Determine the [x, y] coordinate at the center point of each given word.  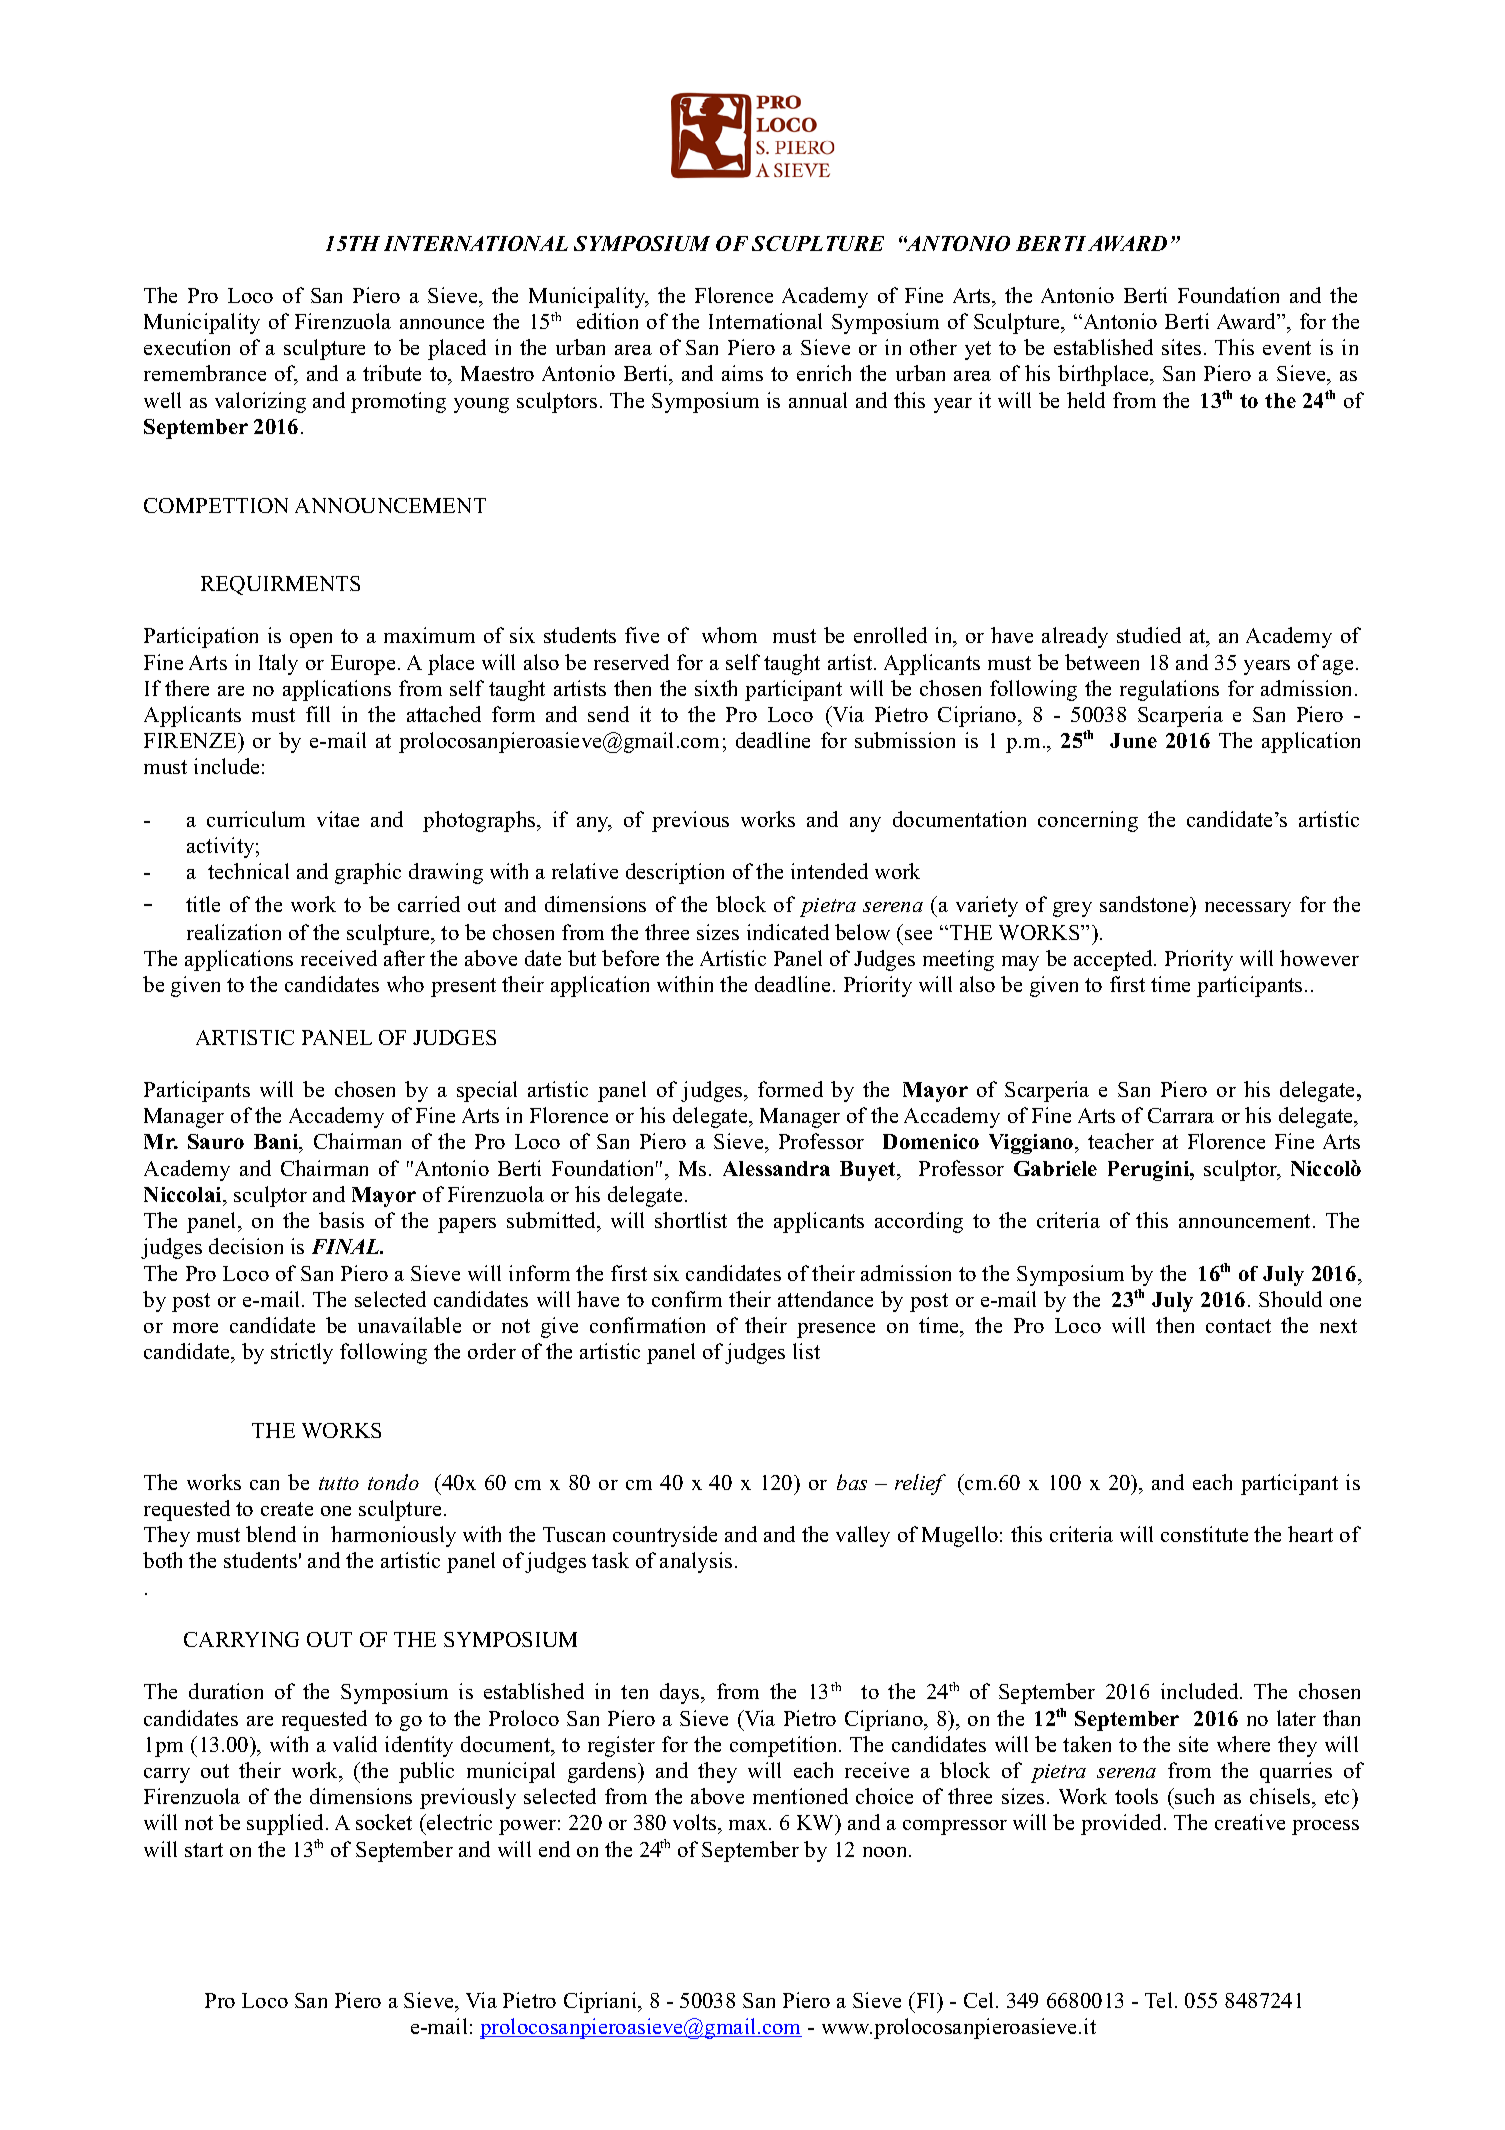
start [204, 1850]
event [1287, 348]
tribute [392, 373]
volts [696, 1824]
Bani [277, 1143]
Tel [1158, 2000]
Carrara [1181, 1115]
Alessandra [776, 1168]
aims [742, 373]
